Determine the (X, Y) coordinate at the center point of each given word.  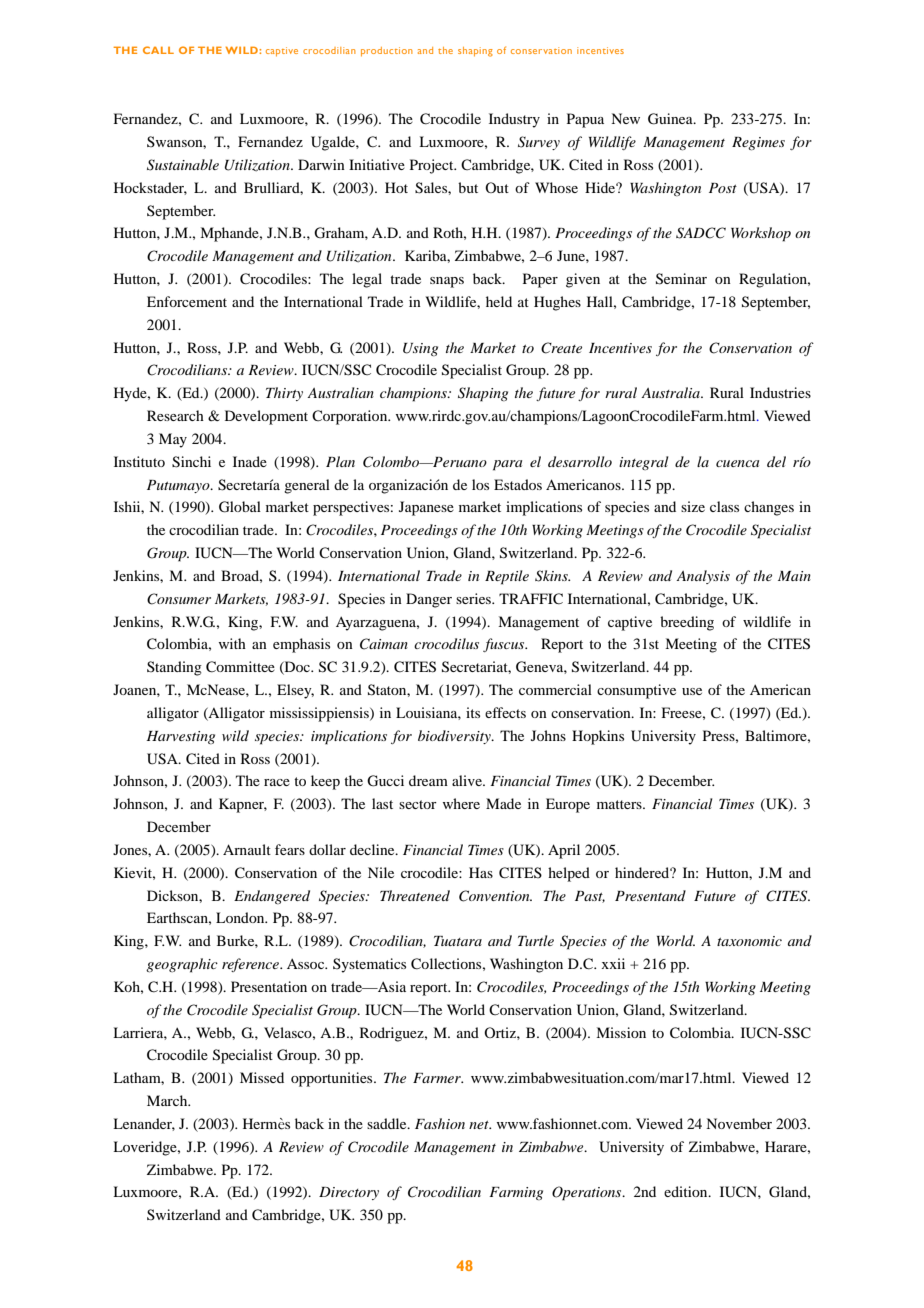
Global (240, 507)
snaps (447, 282)
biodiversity (455, 737)
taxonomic (749, 941)
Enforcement (187, 301)
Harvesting (180, 737)
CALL (158, 50)
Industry (514, 120)
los (480, 484)
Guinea (671, 119)
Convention (495, 896)
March (168, 1100)
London (241, 917)
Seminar (681, 279)
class (724, 506)
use (692, 691)
